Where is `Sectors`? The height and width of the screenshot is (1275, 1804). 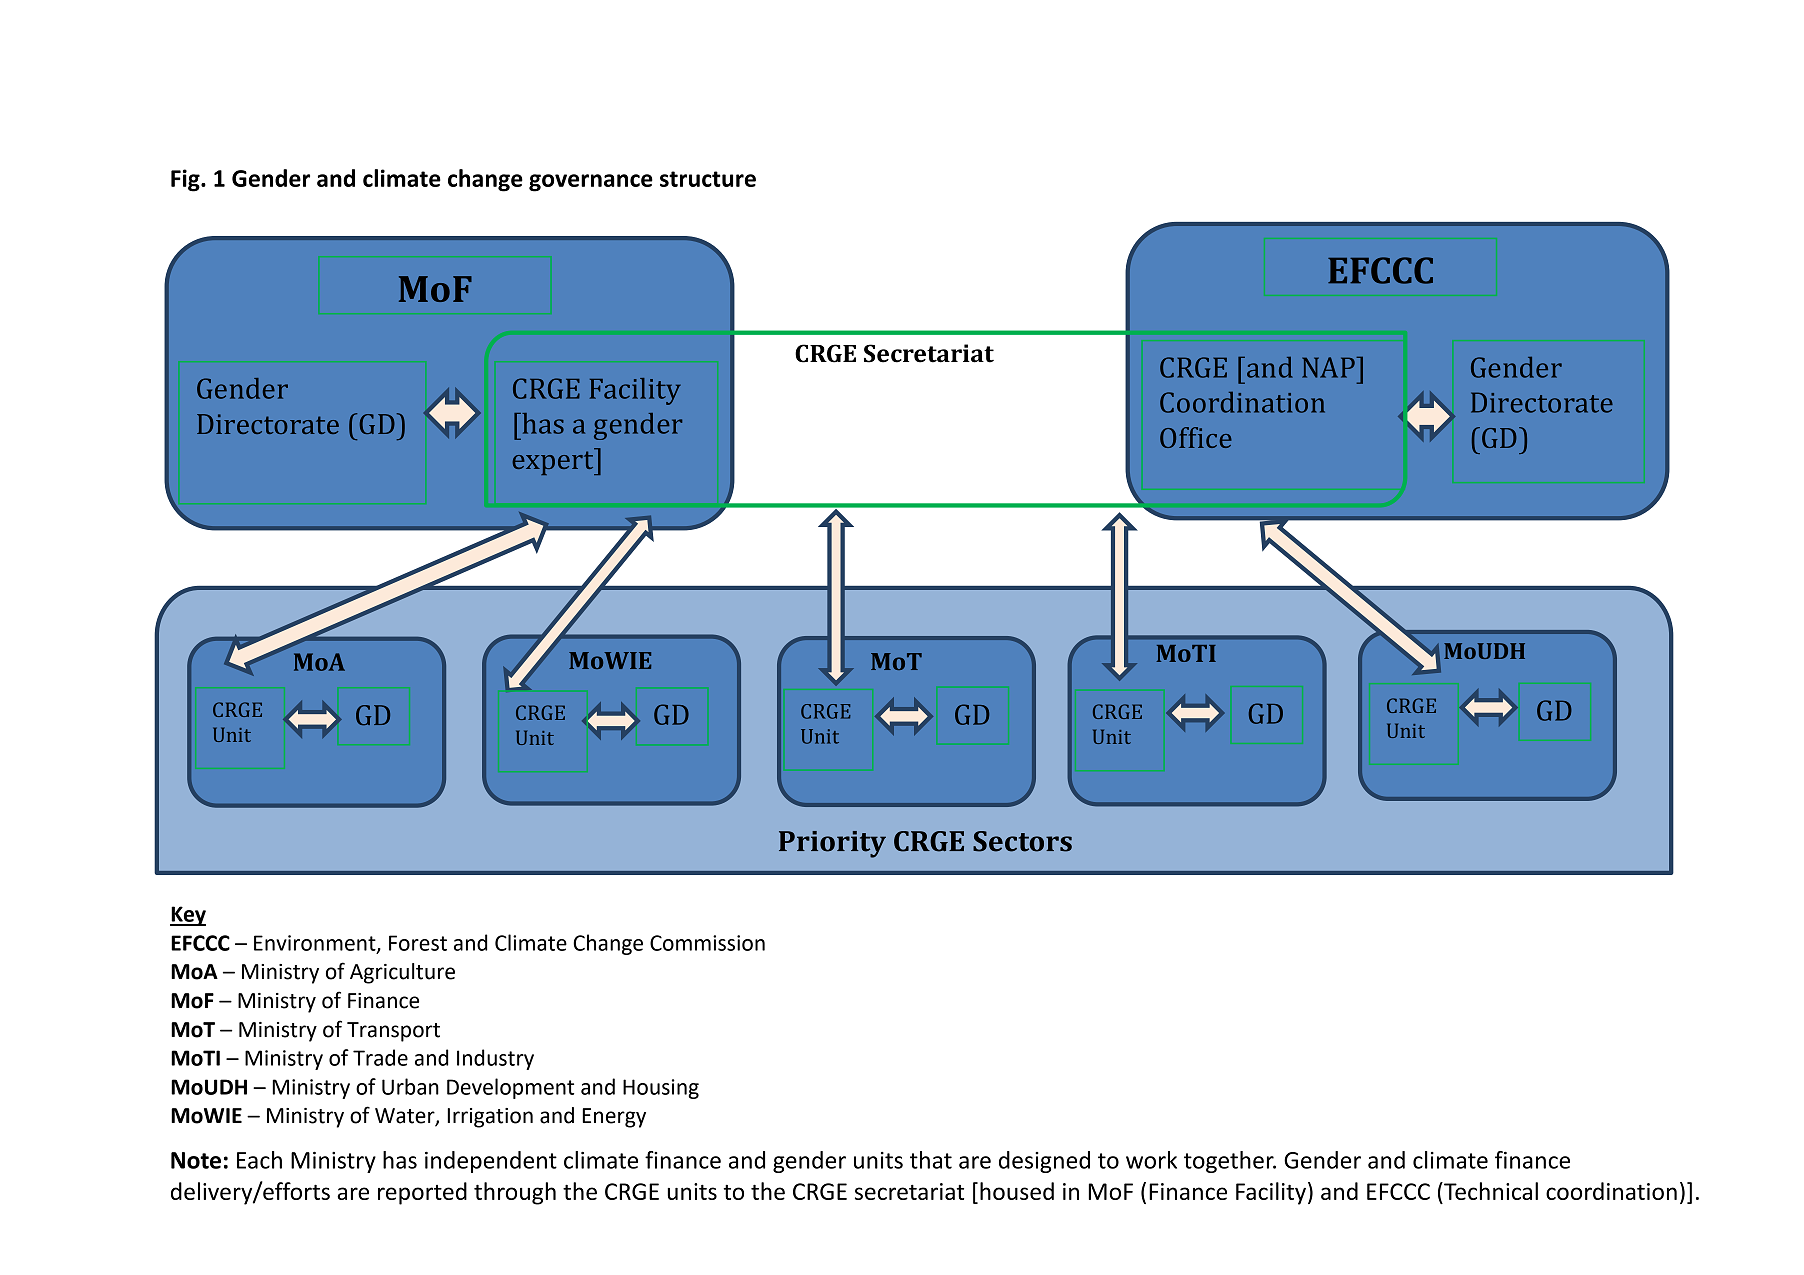
Sectors is located at coordinates (1022, 841).
